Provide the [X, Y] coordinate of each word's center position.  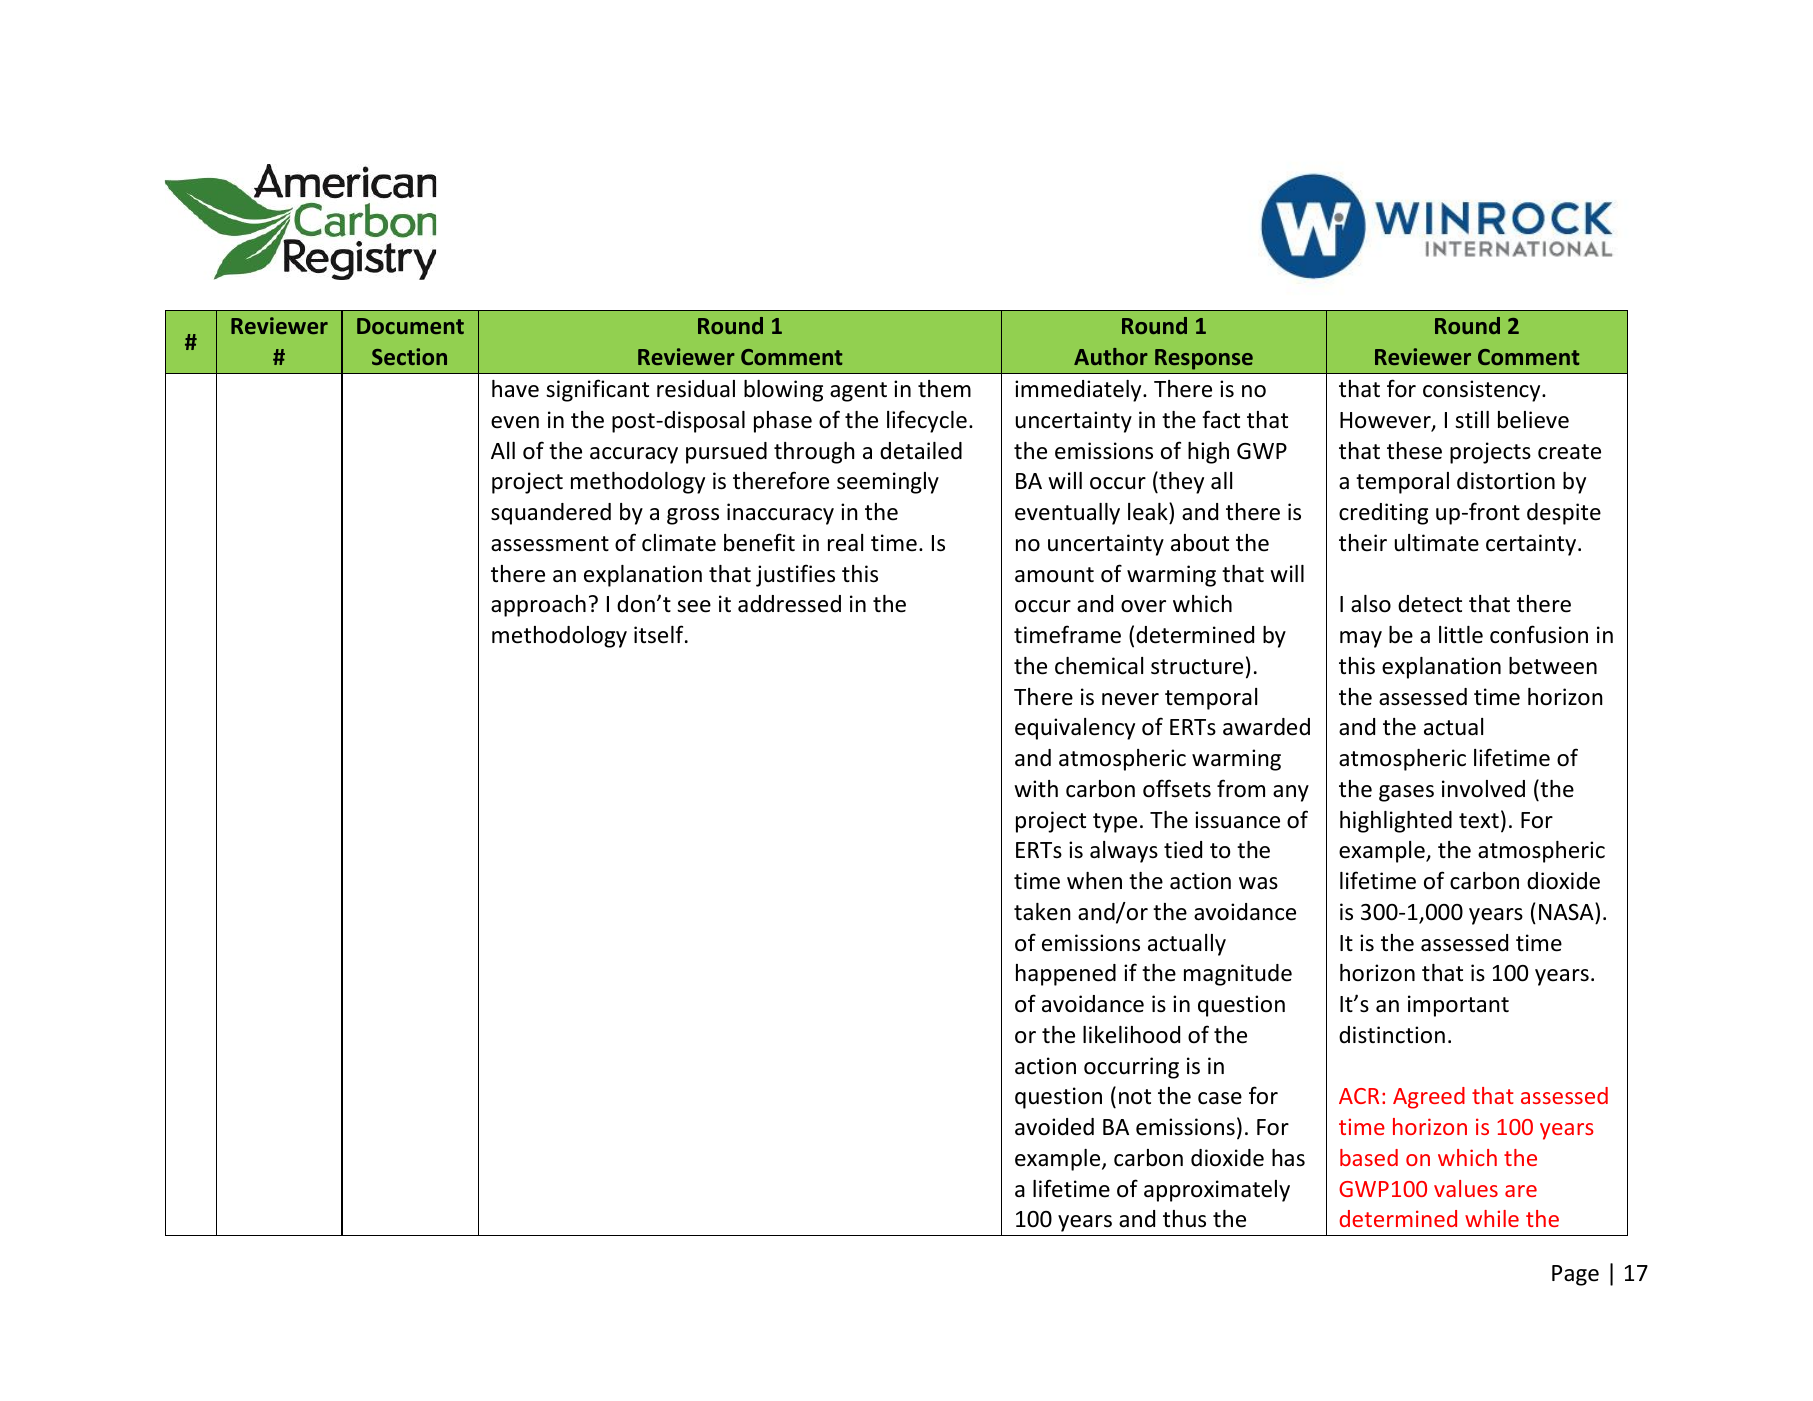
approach [538, 606]
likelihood [1131, 1035]
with [1036, 788]
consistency [1483, 391]
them [944, 389]
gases [1406, 793]
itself [660, 634]
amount [1054, 575]
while [1492, 1218]
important [1458, 1006]
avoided [1054, 1127]
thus [1184, 1219]
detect [1430, 604]
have [515, 389]
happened [1066, 975]
